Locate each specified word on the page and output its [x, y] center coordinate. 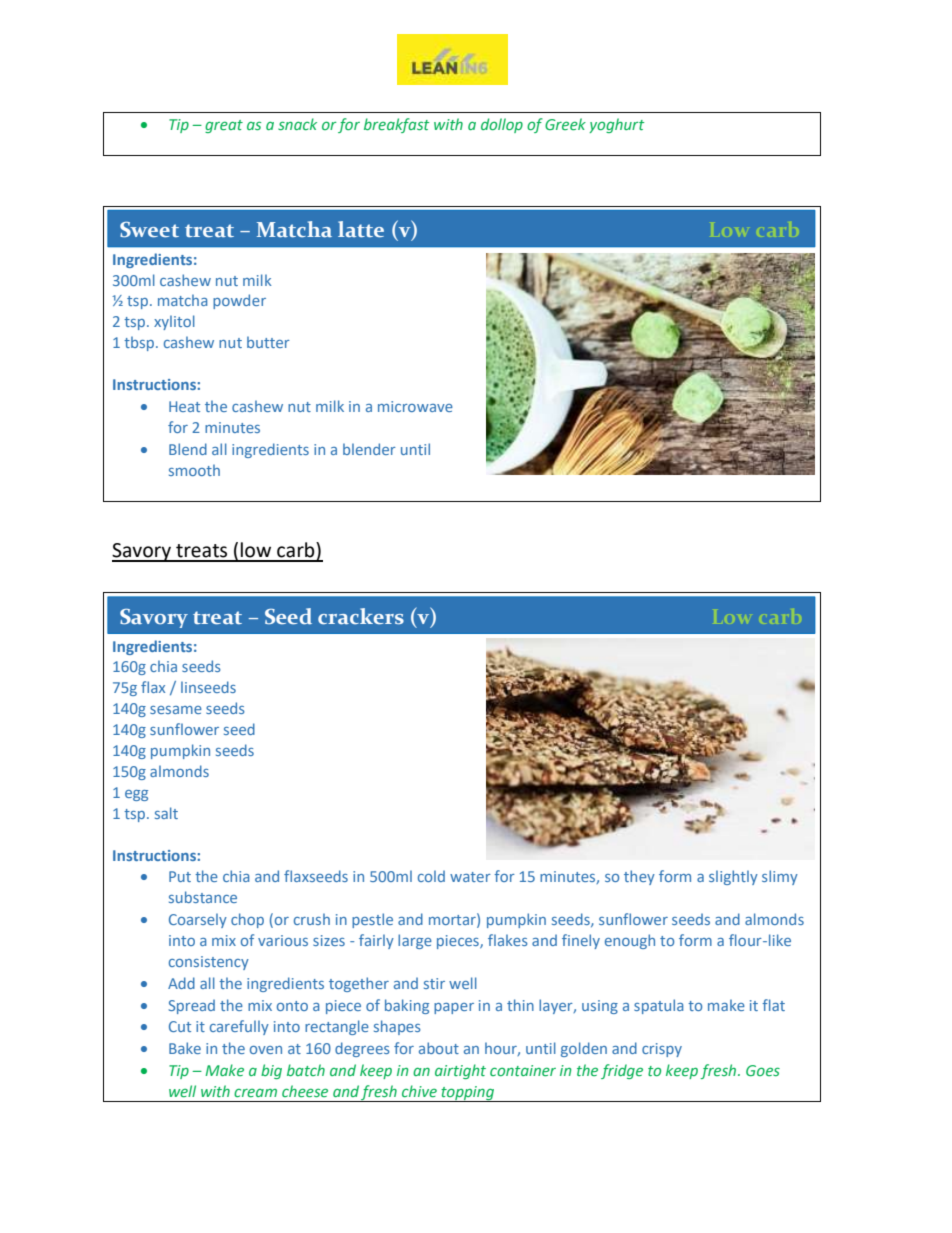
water [470, 877]
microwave [415, 406]
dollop [502, 125]
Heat [184, 406]
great [224, 126]
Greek [565, 124]
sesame [176, 710]
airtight [460, 1071]
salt [166, 813]
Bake [185, 1048]
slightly [733, 877]
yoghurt [617, 125]
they [639, 877]
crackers [361, 616]
